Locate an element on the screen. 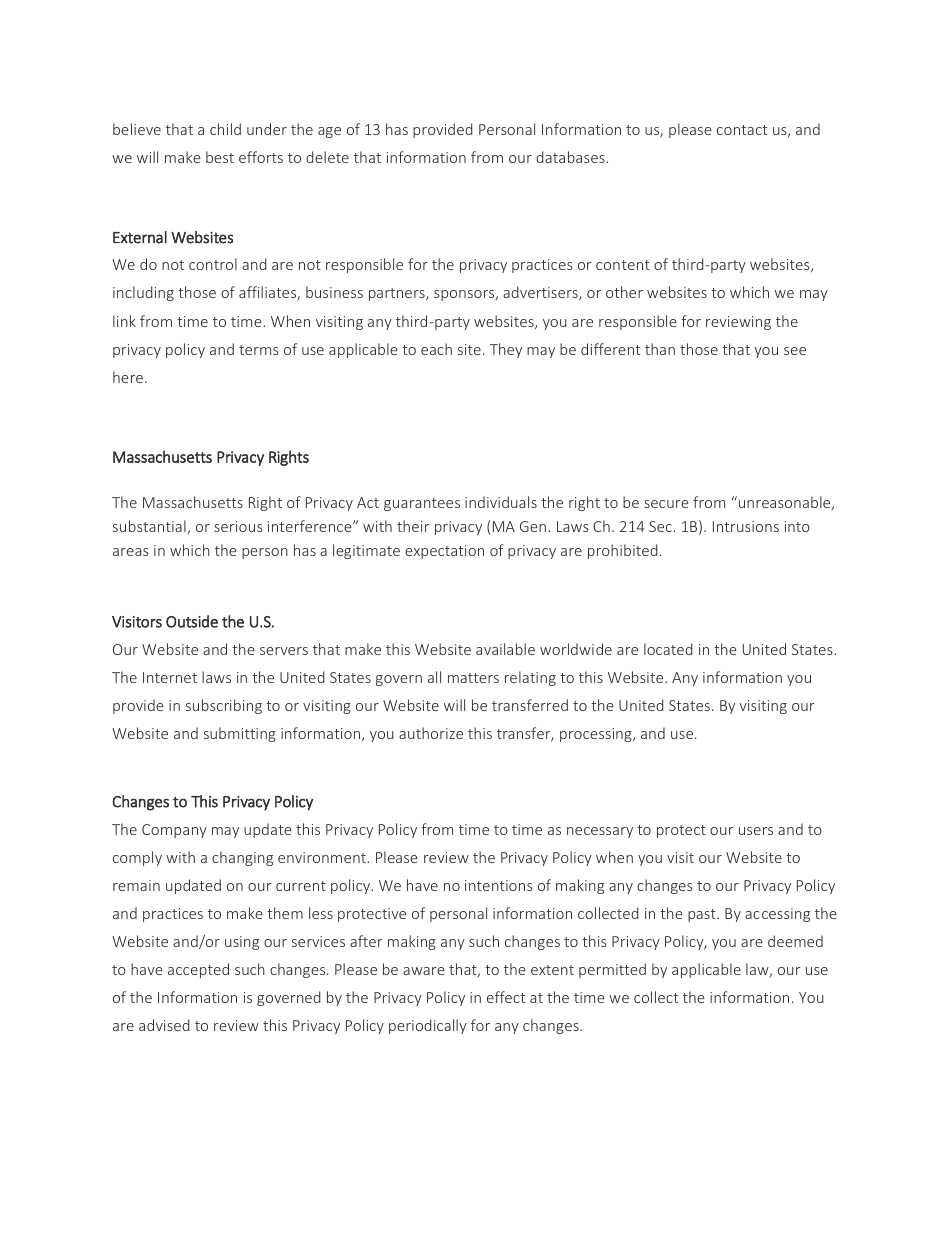  here is located at coordinates (128, 377).
